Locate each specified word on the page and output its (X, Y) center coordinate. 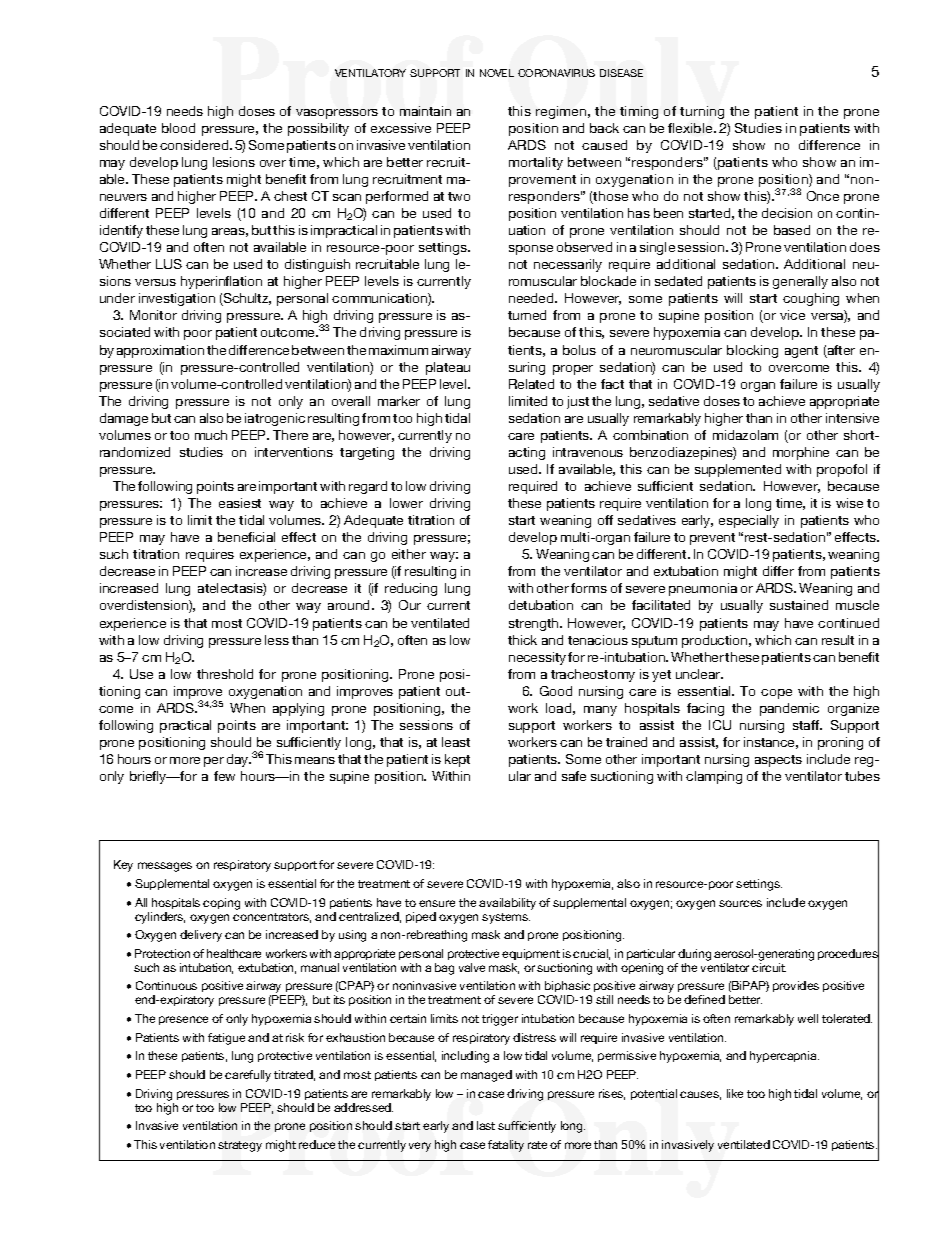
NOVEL (497, 73)
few (224, 776)
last (486, 1125)
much (211, 435)
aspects (778, 761)
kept (457, 760)
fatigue (226, 1039)
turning (702, 112)
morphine (801, 453)
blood (178, 128)
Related (531, 384)
